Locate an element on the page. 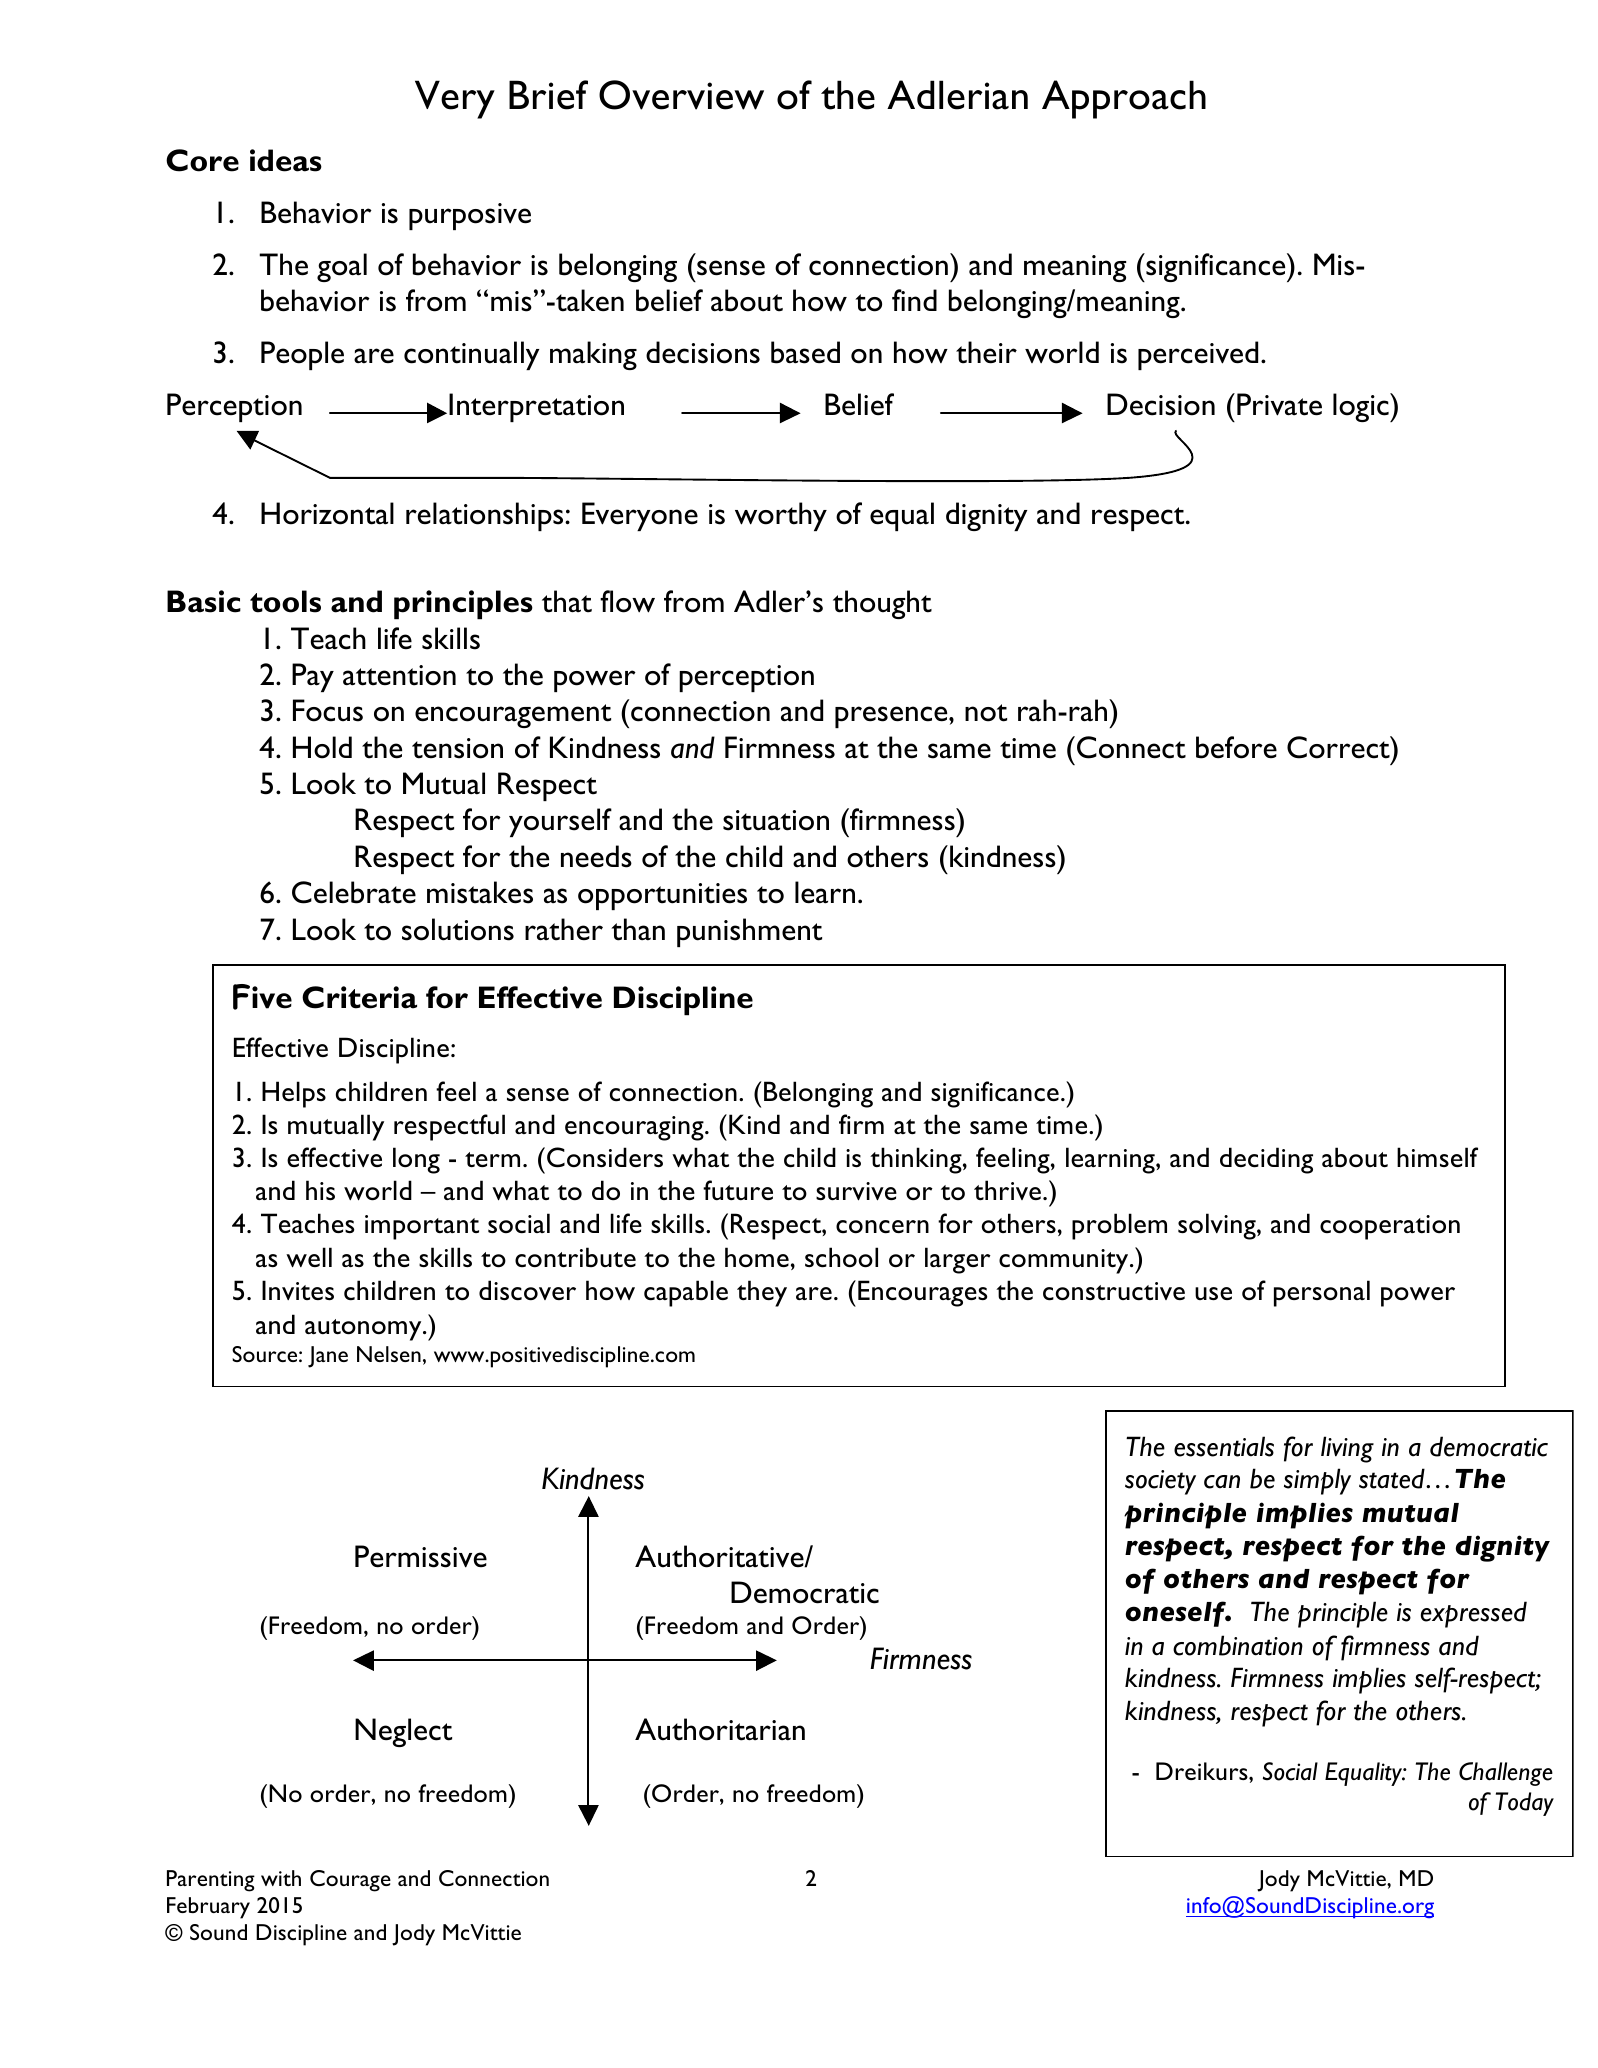 This page has height=2068, width=1598. thought is located at coordinates (882, 604).
